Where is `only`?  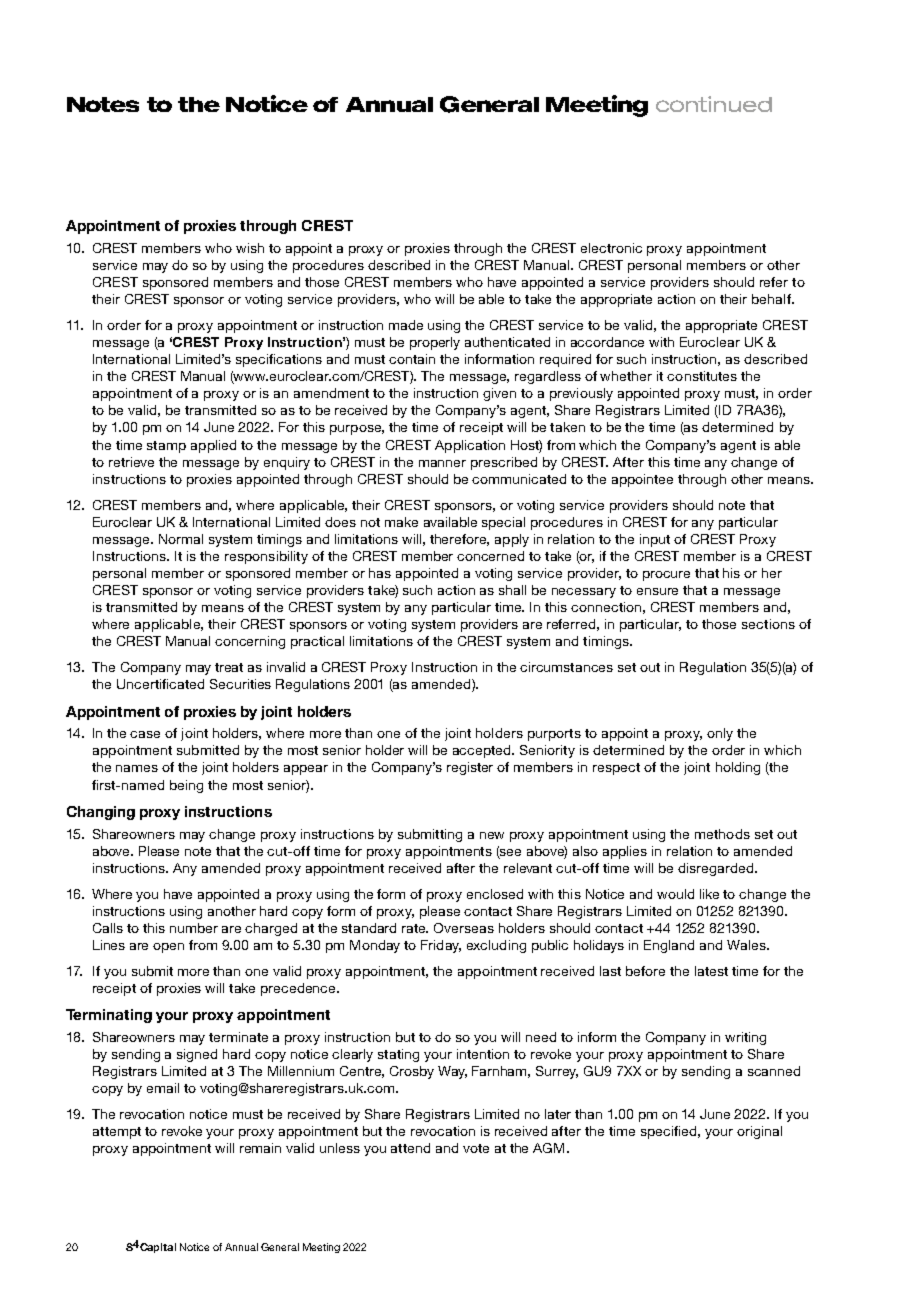 only is located at coordinates (720, 734).
